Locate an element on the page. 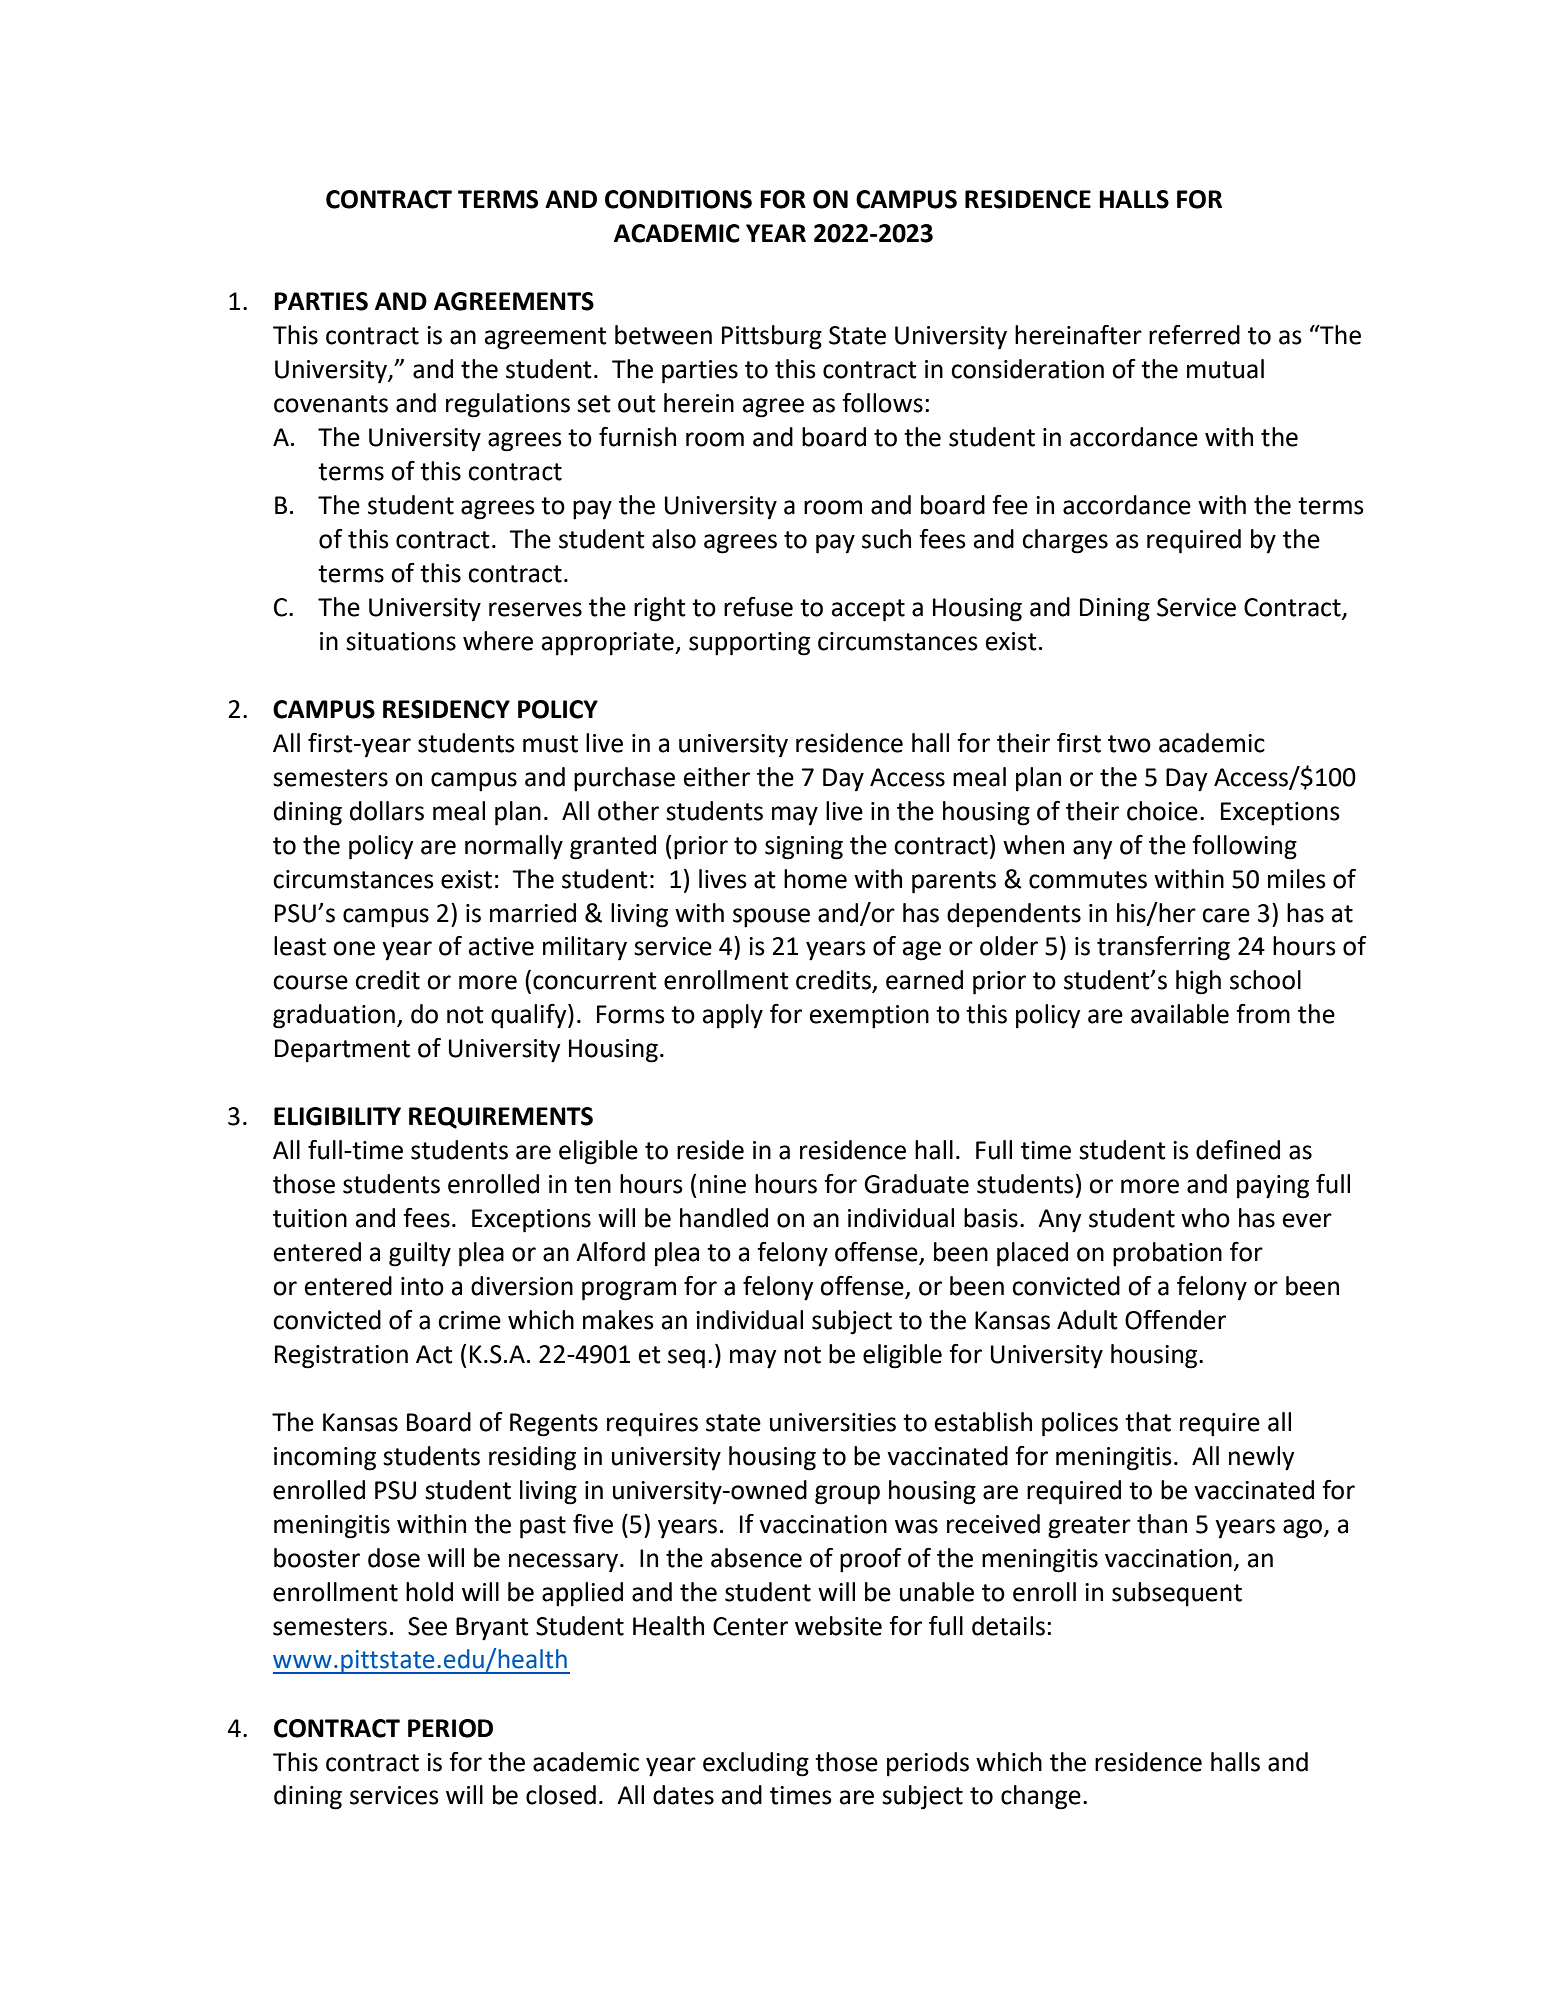  Pittsburg is located at coordinates (772, 337).
